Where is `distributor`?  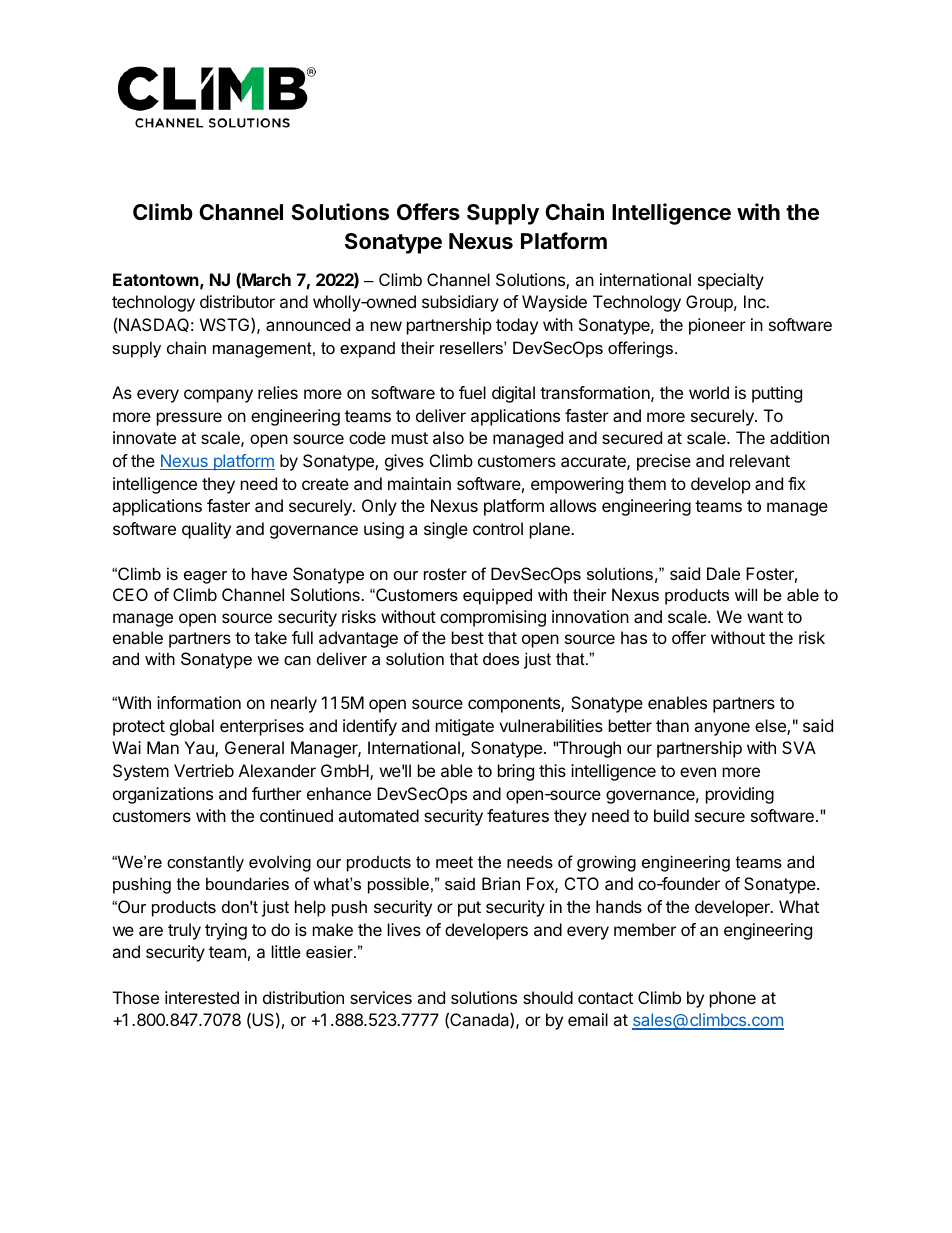
distributor is located at coordinates (237, 301).
